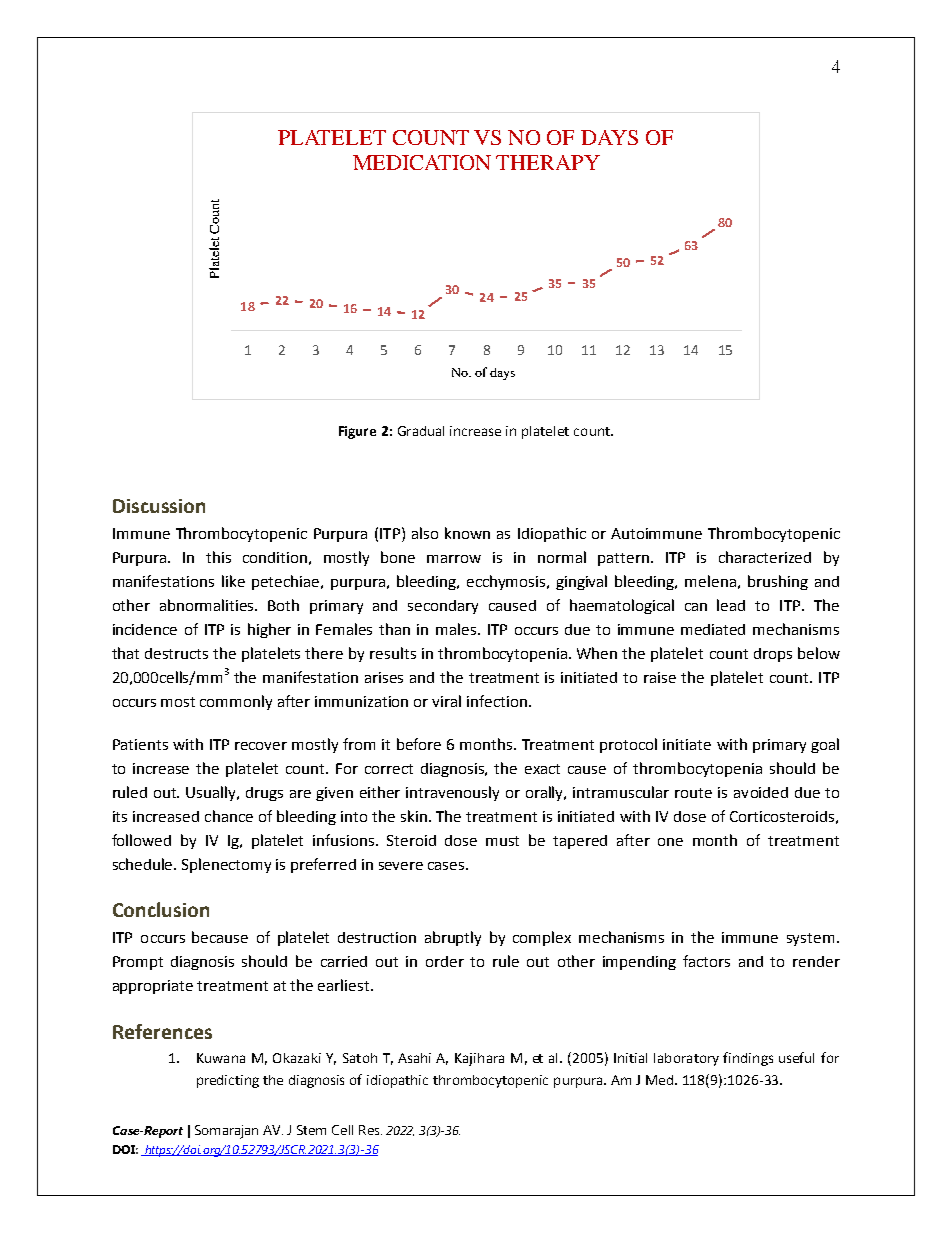 The width and height of the screenshot is (952, 1233). I want to click on Figure, so click(357, 432).
